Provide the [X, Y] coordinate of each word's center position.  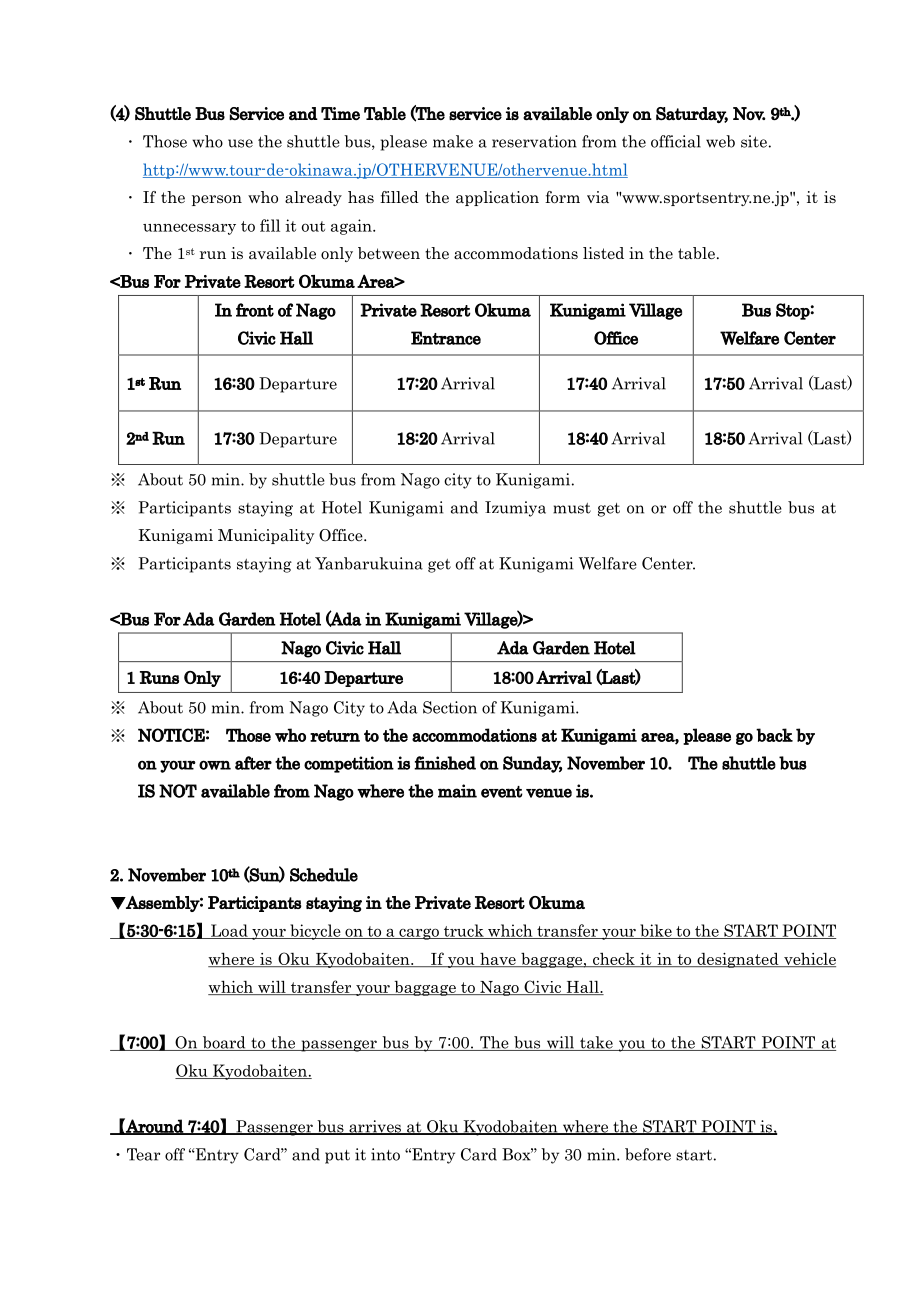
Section [450, 707]
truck [463, 931]
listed [603, 253]
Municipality [266, 536]
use [240, 143]
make [453, 141]
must [572, 508]
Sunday [532, 764]
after [253, 763]
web [720, 141]
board [224, 1043]
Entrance [446, 338]
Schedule [324, 875]
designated [738, 960]
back [774, 735]
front [255, 310]
